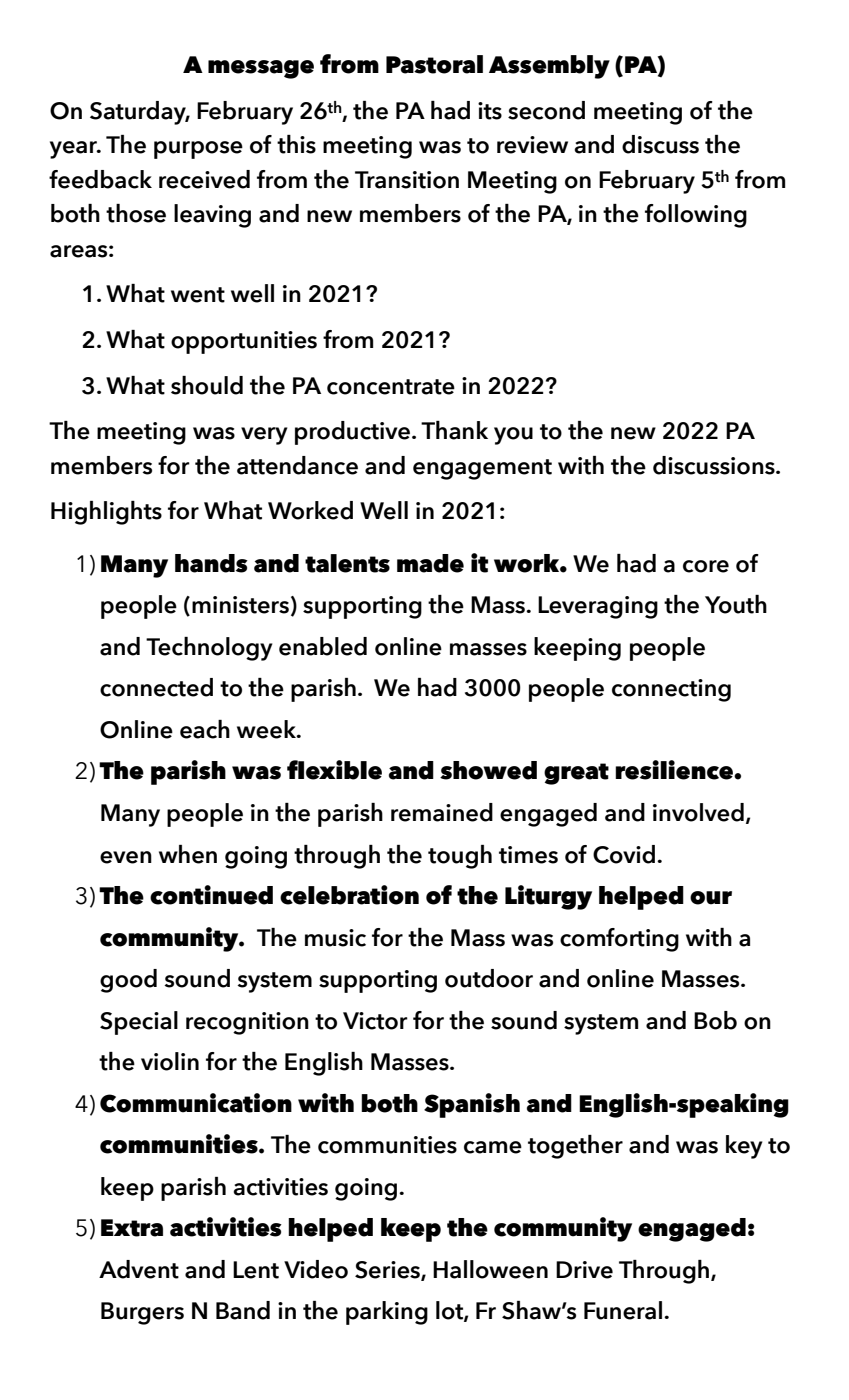 The height and width of the screenshot is (1400, 849). Describe the element at coordinates (388, 1271) in the screenshot. I see `Series` at that location.
